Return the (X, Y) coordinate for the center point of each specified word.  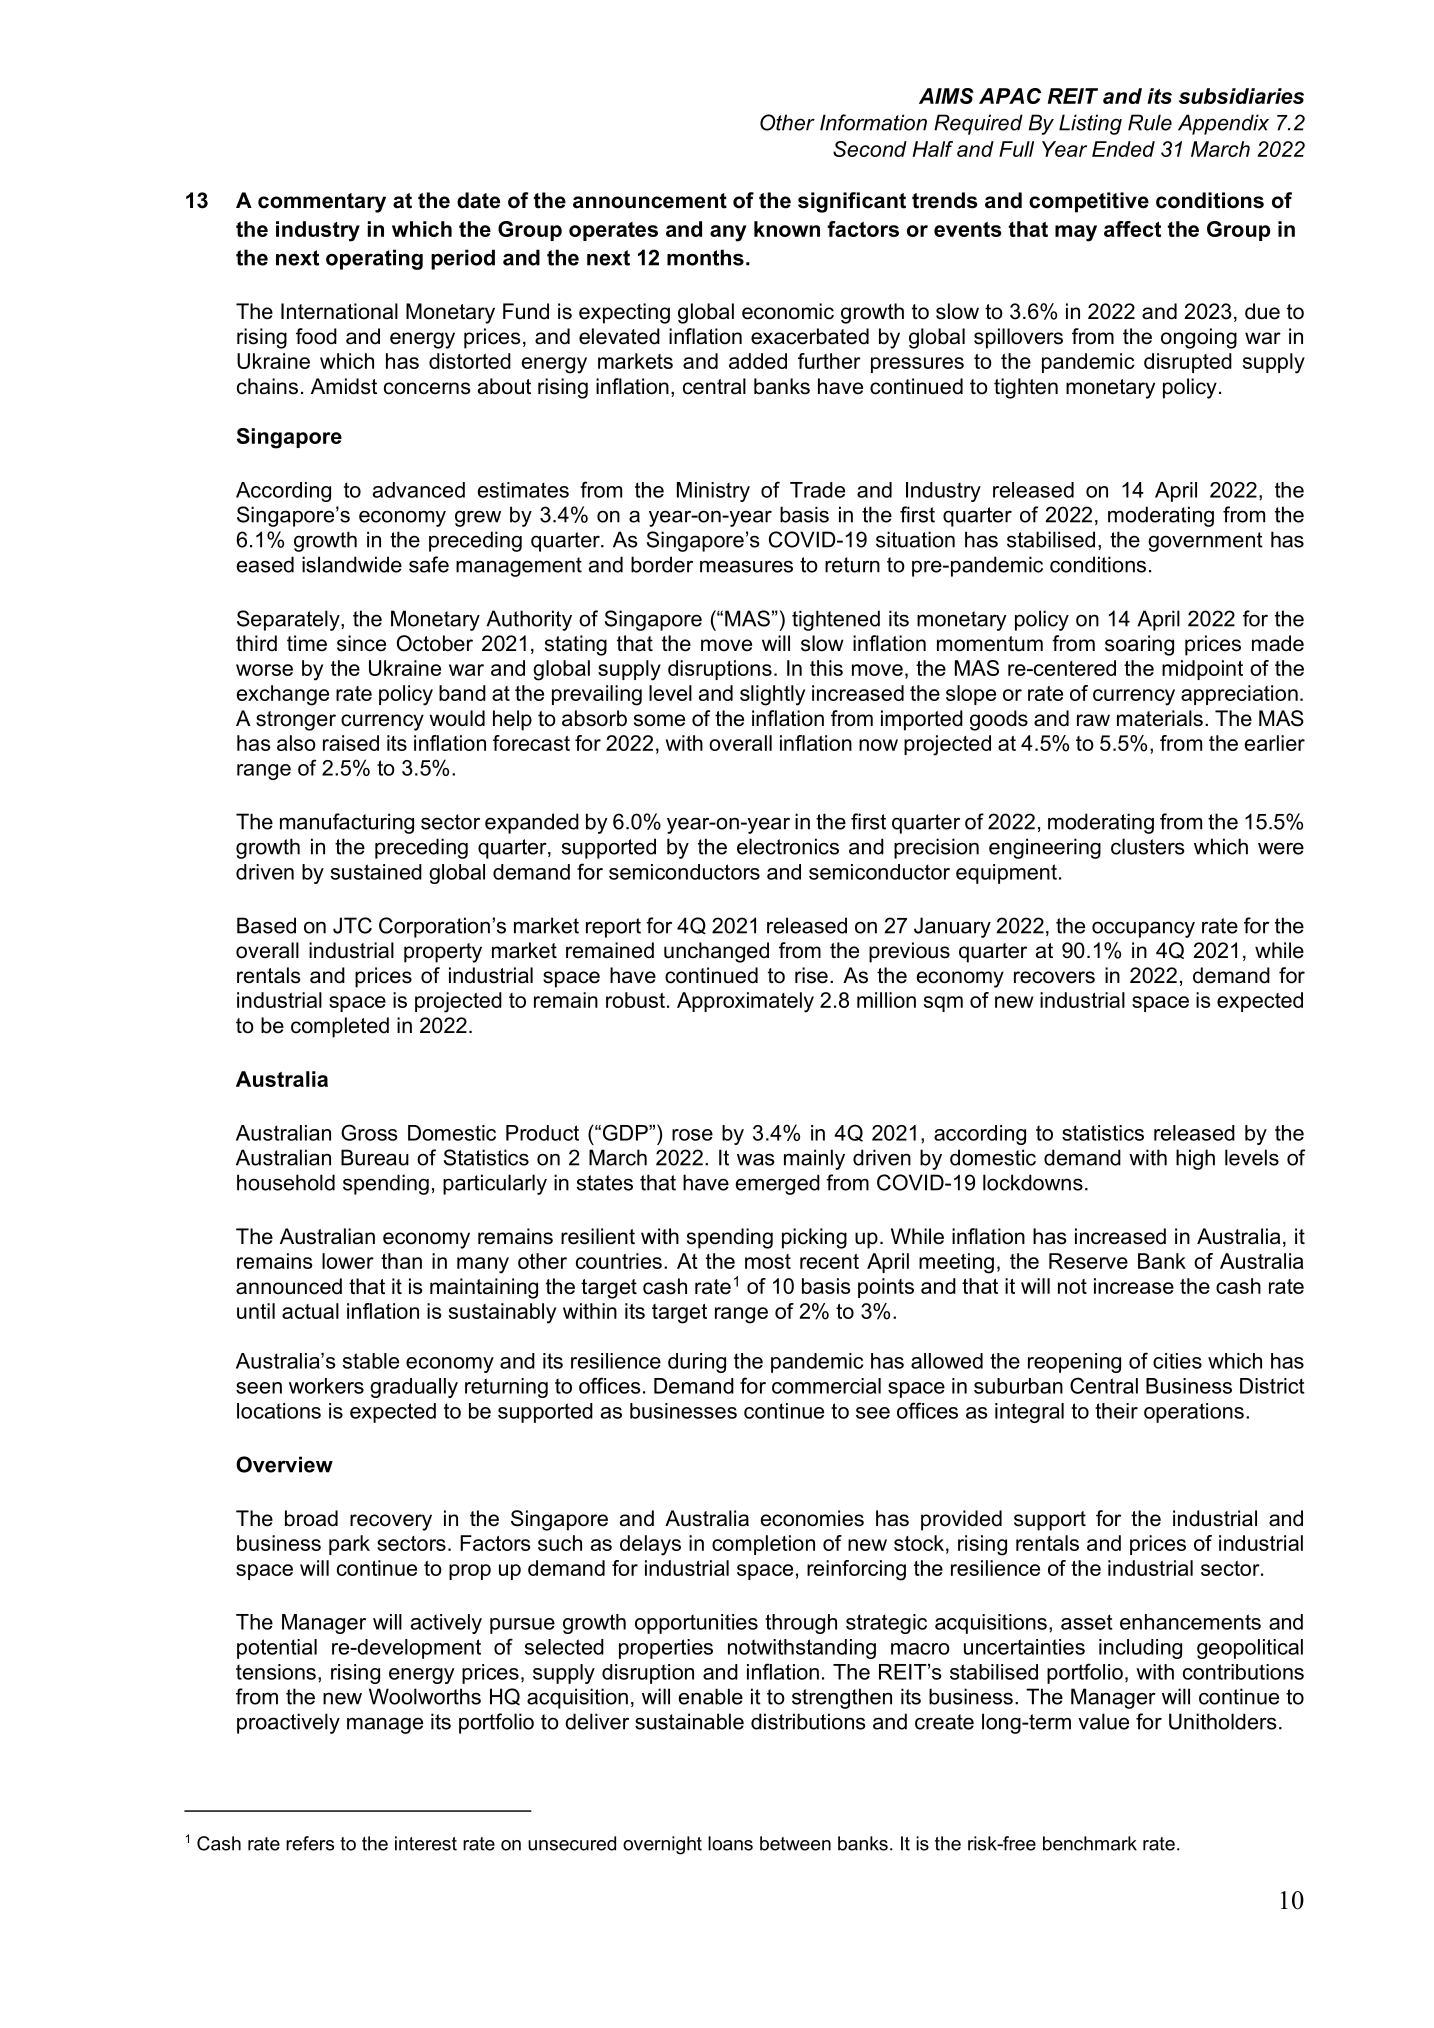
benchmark (1090, 1843)
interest (426, 1843)
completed (340, 1027)
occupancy (1143, 929)
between (795, 1843)
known (787, 229)
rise (811, 975)
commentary (322, 203)
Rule (1150, 122)
